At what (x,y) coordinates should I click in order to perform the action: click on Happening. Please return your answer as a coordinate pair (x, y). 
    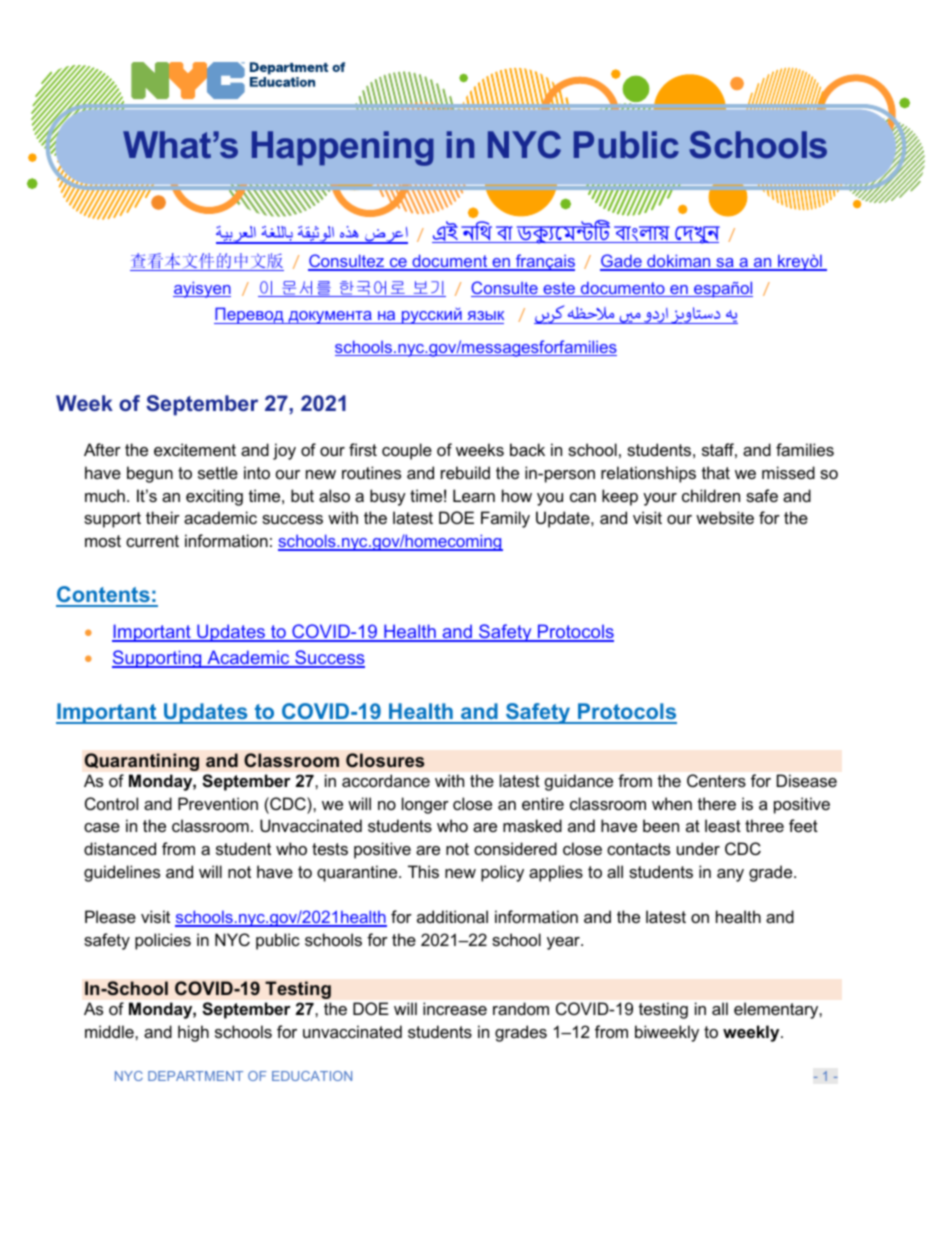
    Looking at the image, I should click on (343, 148).
